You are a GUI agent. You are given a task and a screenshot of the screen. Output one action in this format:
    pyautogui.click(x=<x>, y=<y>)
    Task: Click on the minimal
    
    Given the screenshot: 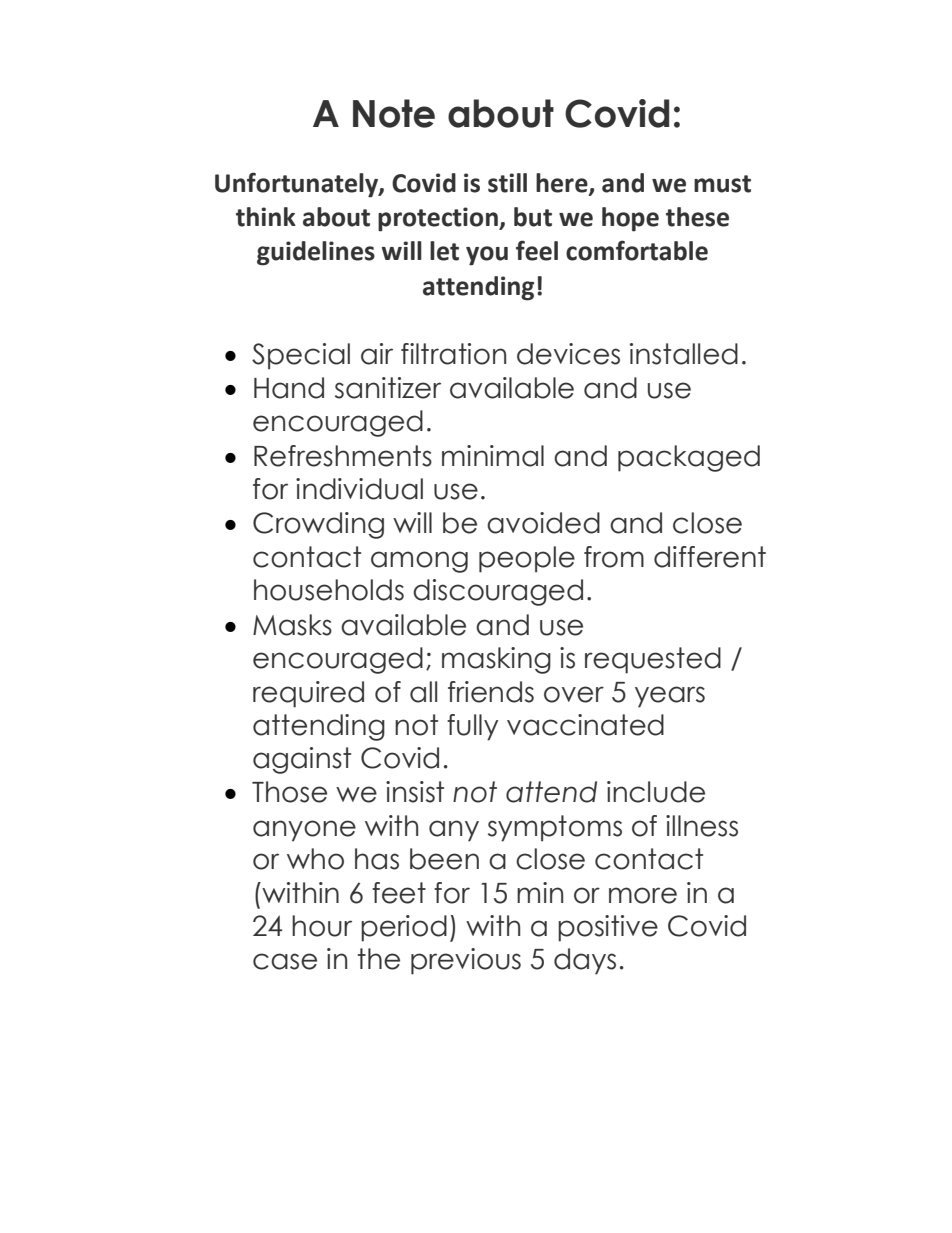 What is the action you would take?
    pyautogui.click(x=493, y=456)
